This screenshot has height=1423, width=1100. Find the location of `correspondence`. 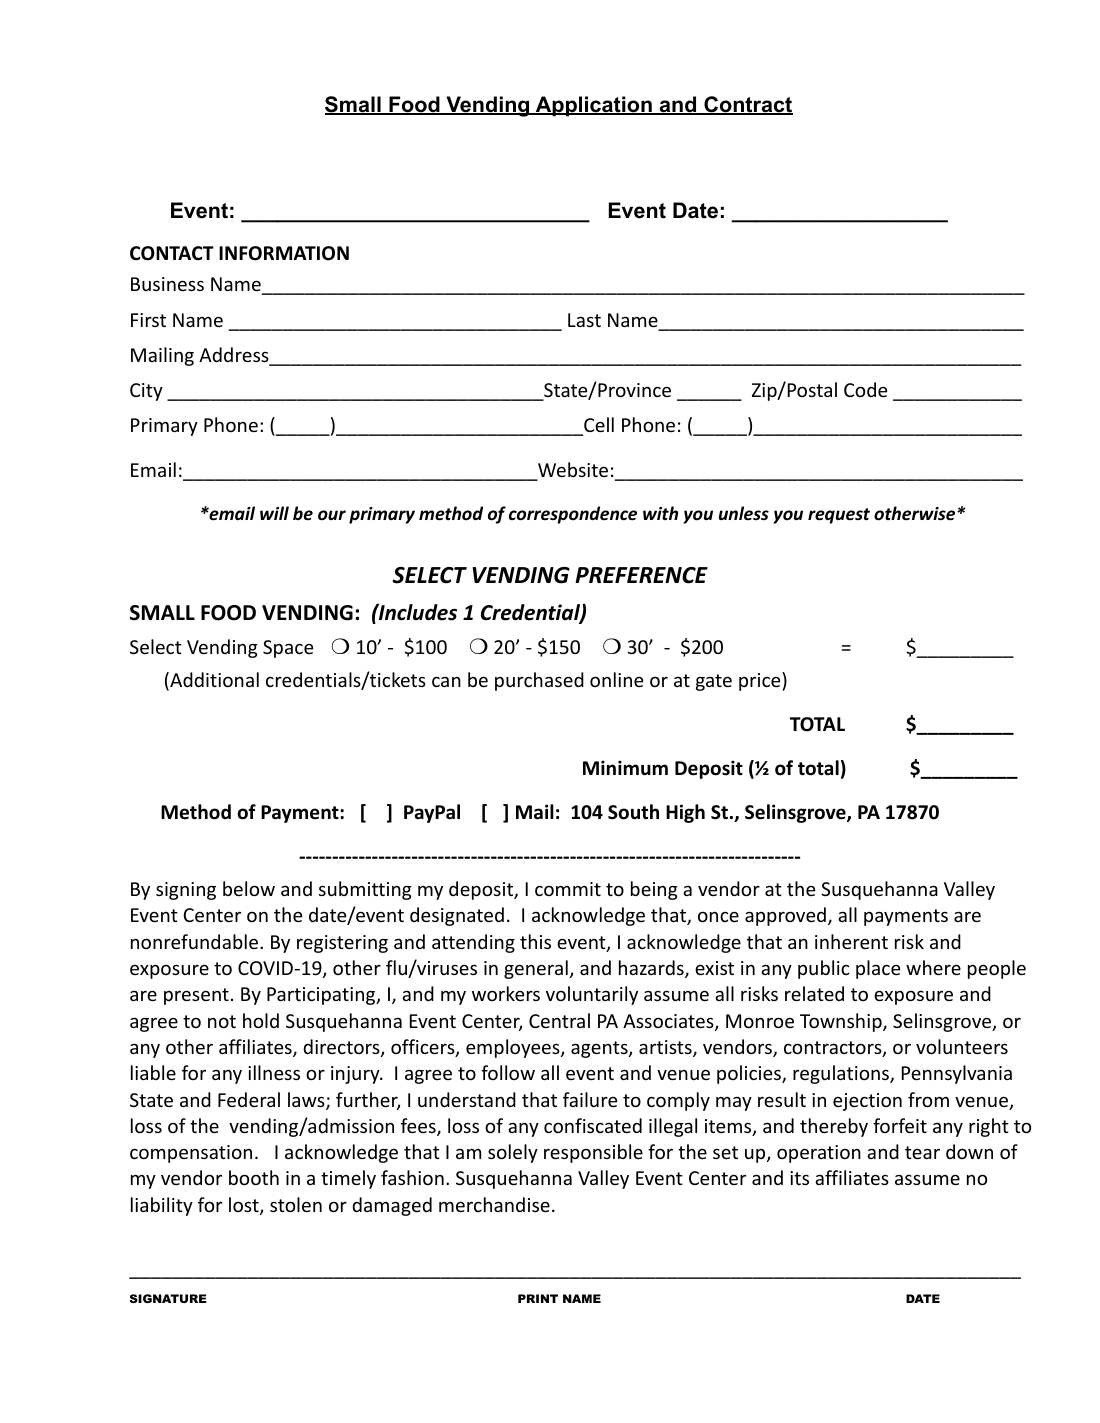

correspondence is located at coordinates (573, 515).
